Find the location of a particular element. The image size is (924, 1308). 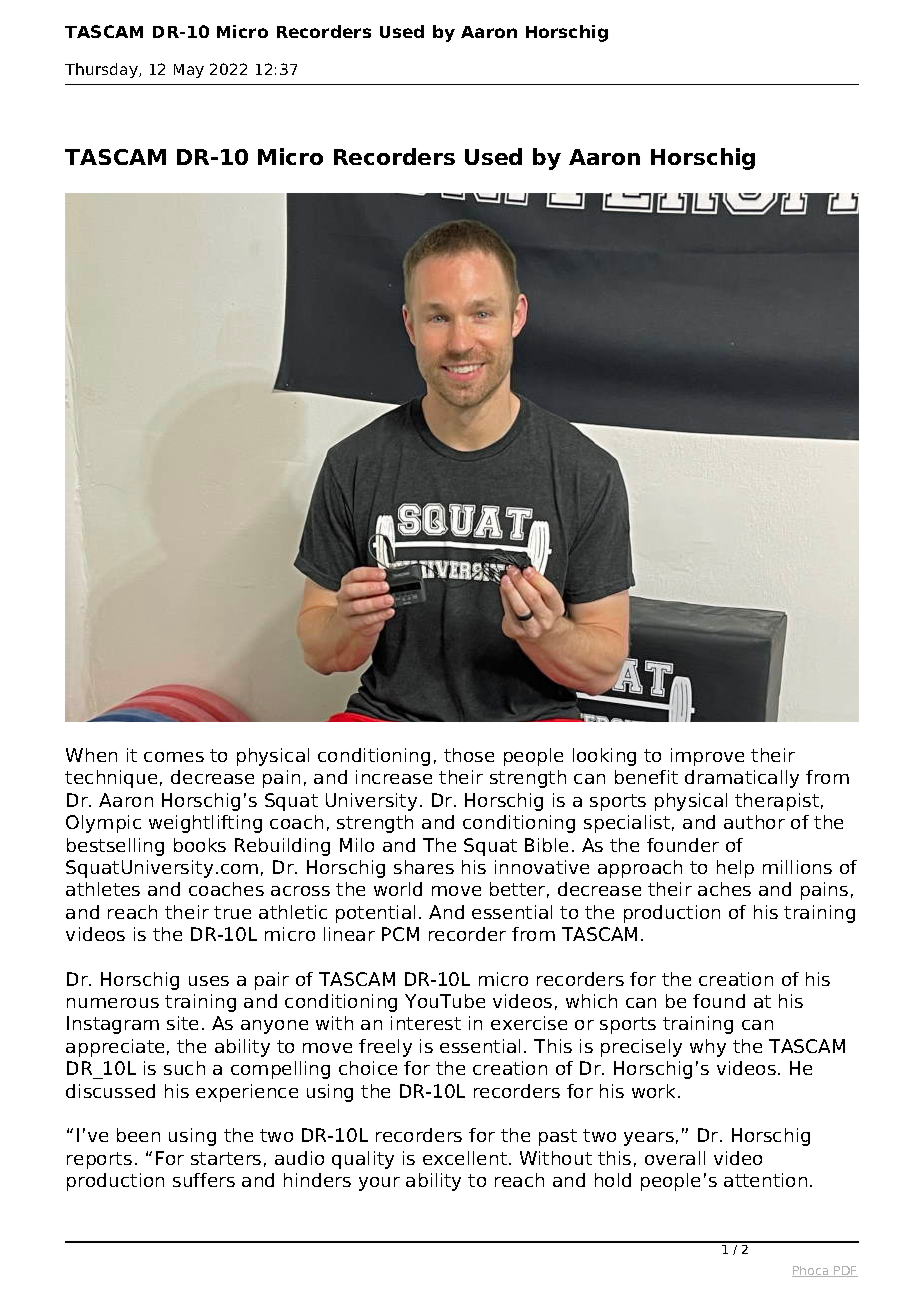

comes is located at coordinates (174, 757).
